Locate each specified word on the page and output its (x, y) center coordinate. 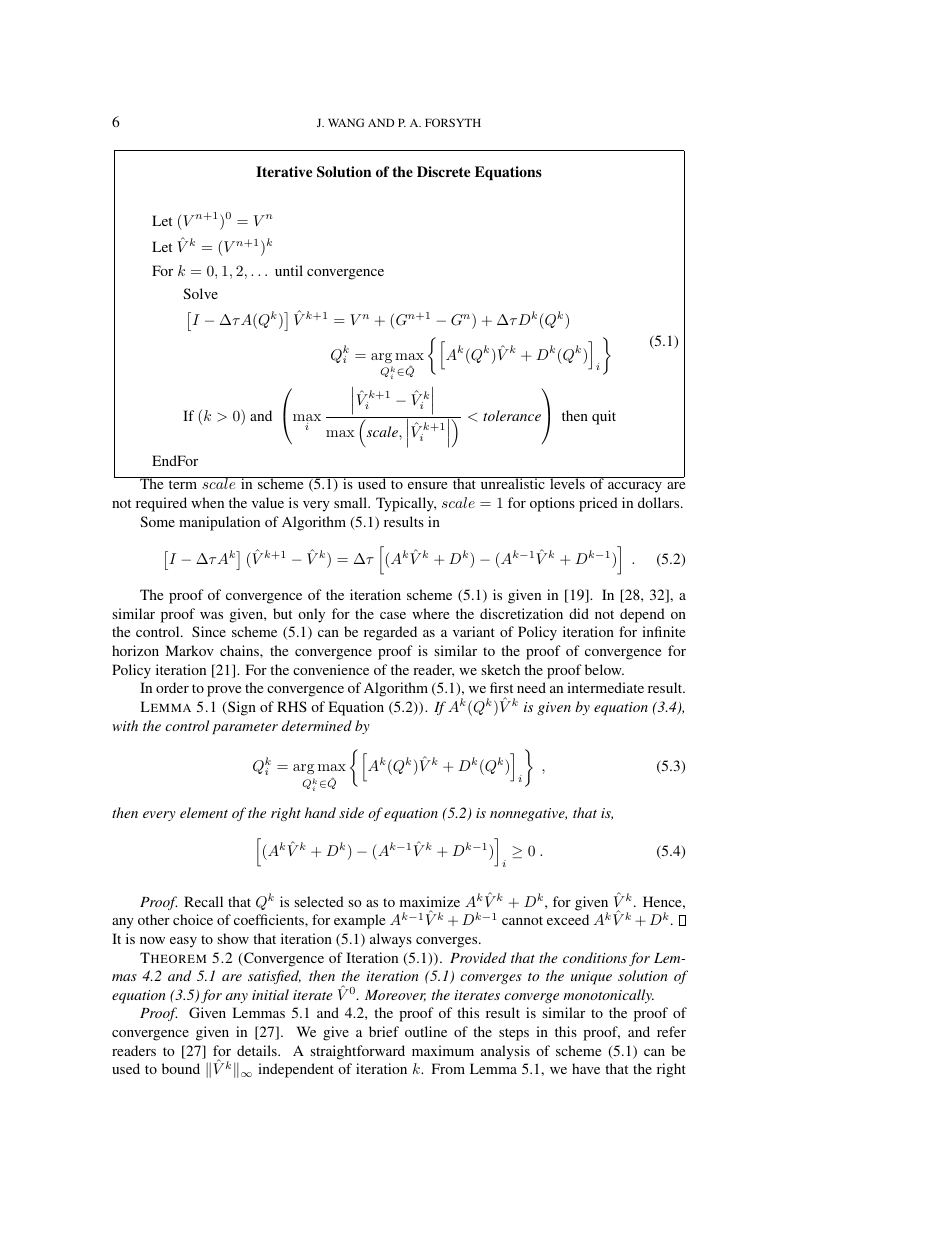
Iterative (284, 171)
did (579, 613)
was (211, 615)
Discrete (443, 171)
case (393, 615)
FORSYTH (453, 122)
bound (181, 1068)
